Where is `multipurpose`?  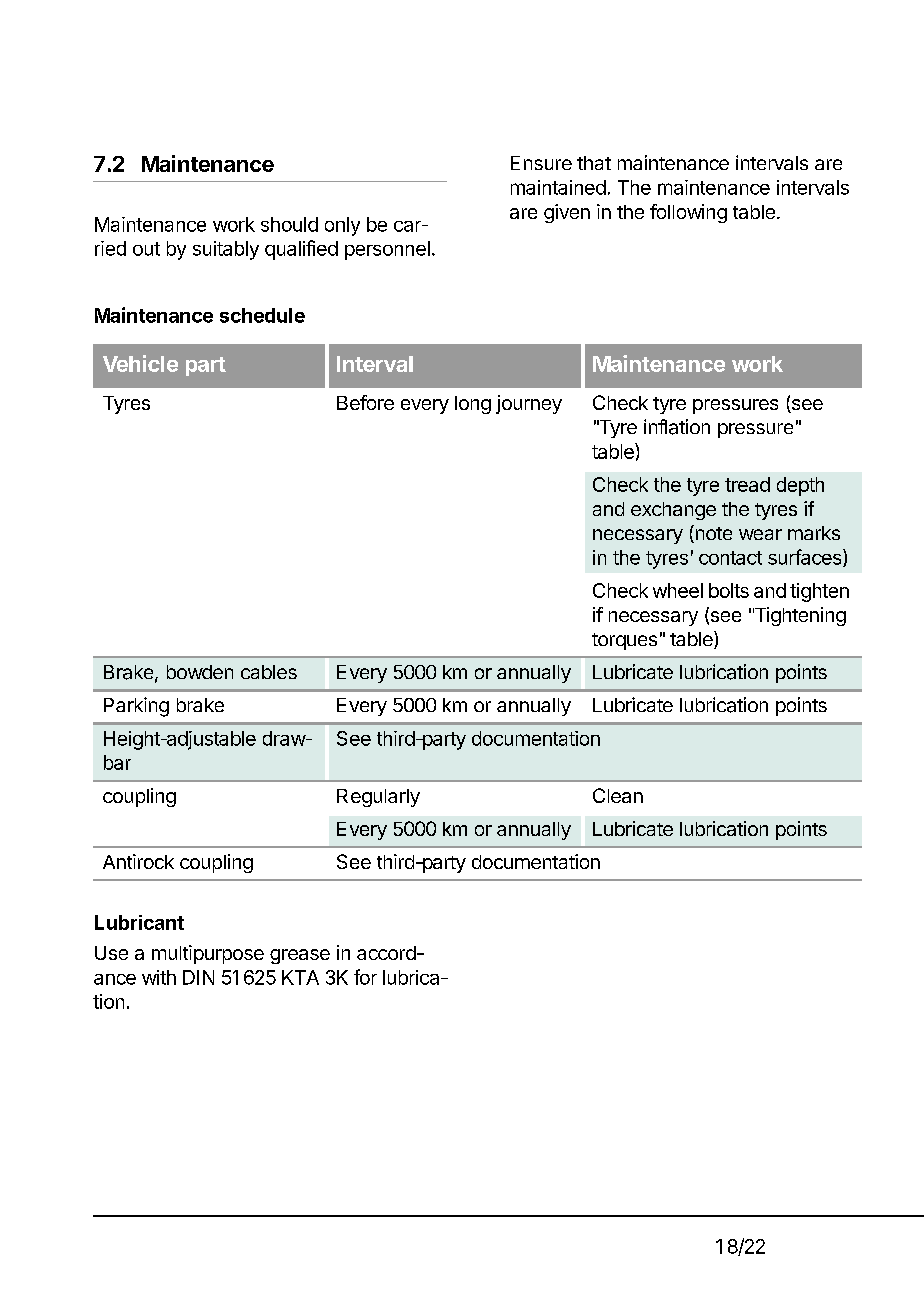
multipurpose is located at coordinates (208, 954).
